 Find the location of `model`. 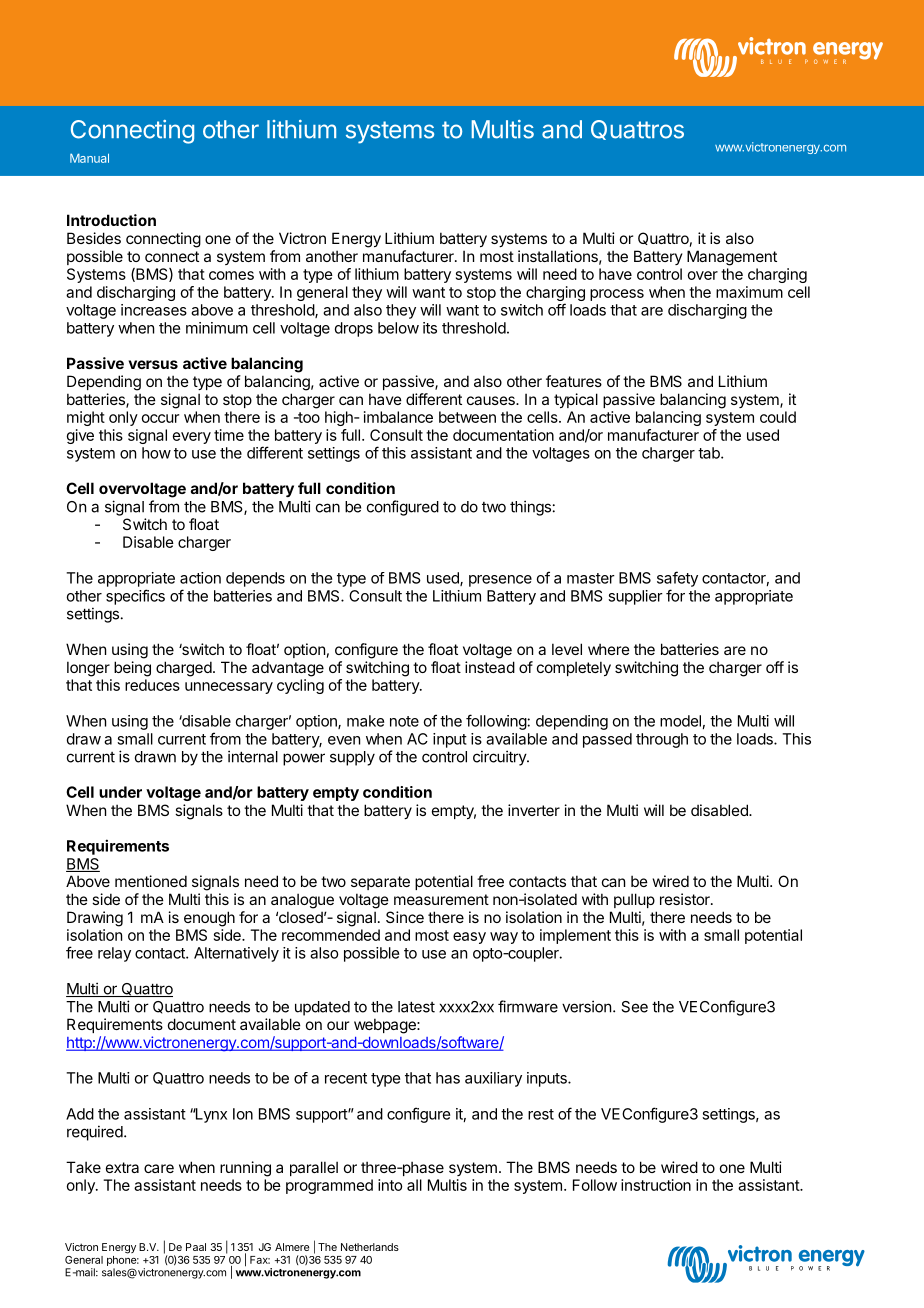

model is located at coordinates (680, 721).
